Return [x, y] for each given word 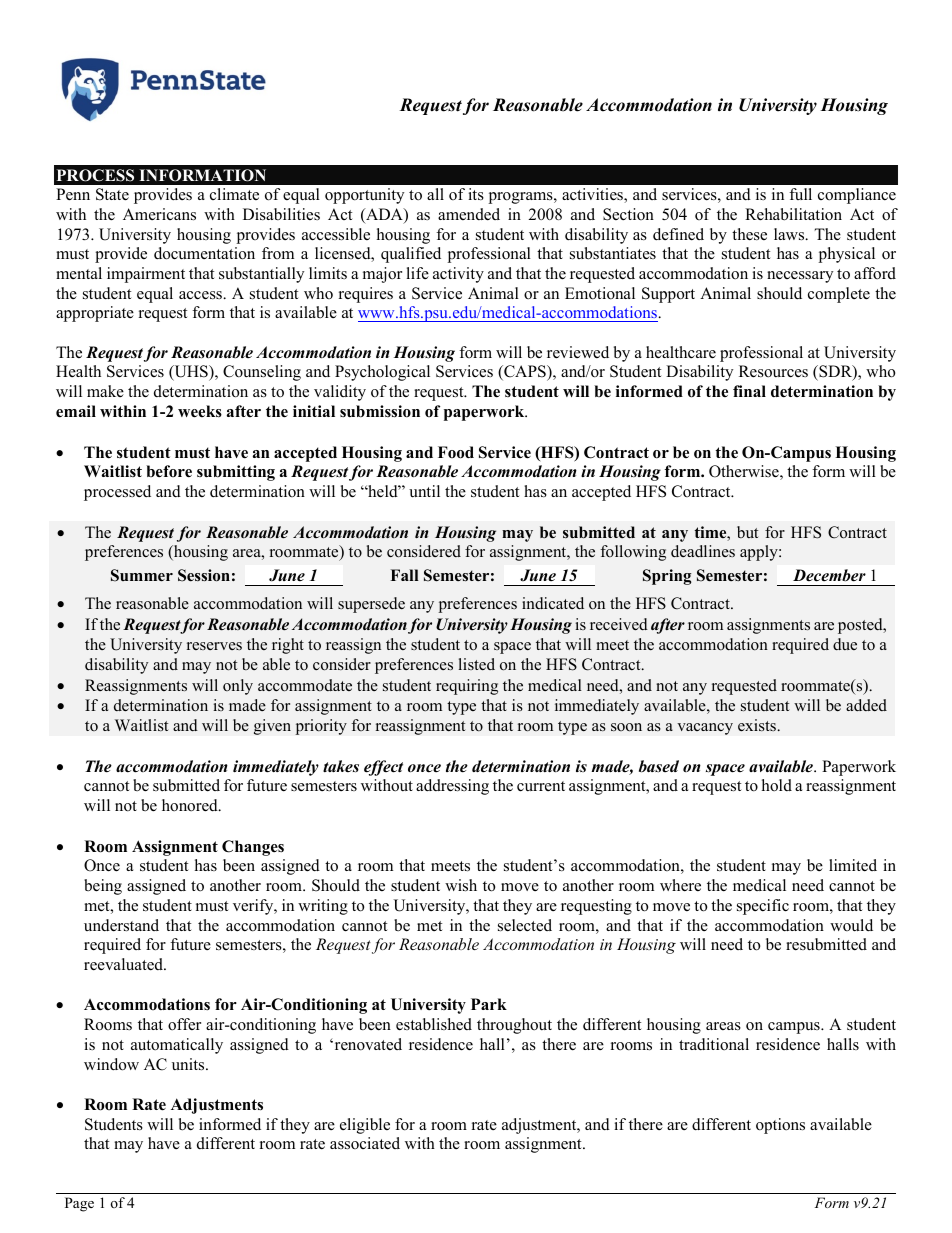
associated [365, 1143]
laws [790, 234]
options [780, 1126]
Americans [159, 214]
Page [79, 1204]
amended [469, 214]
